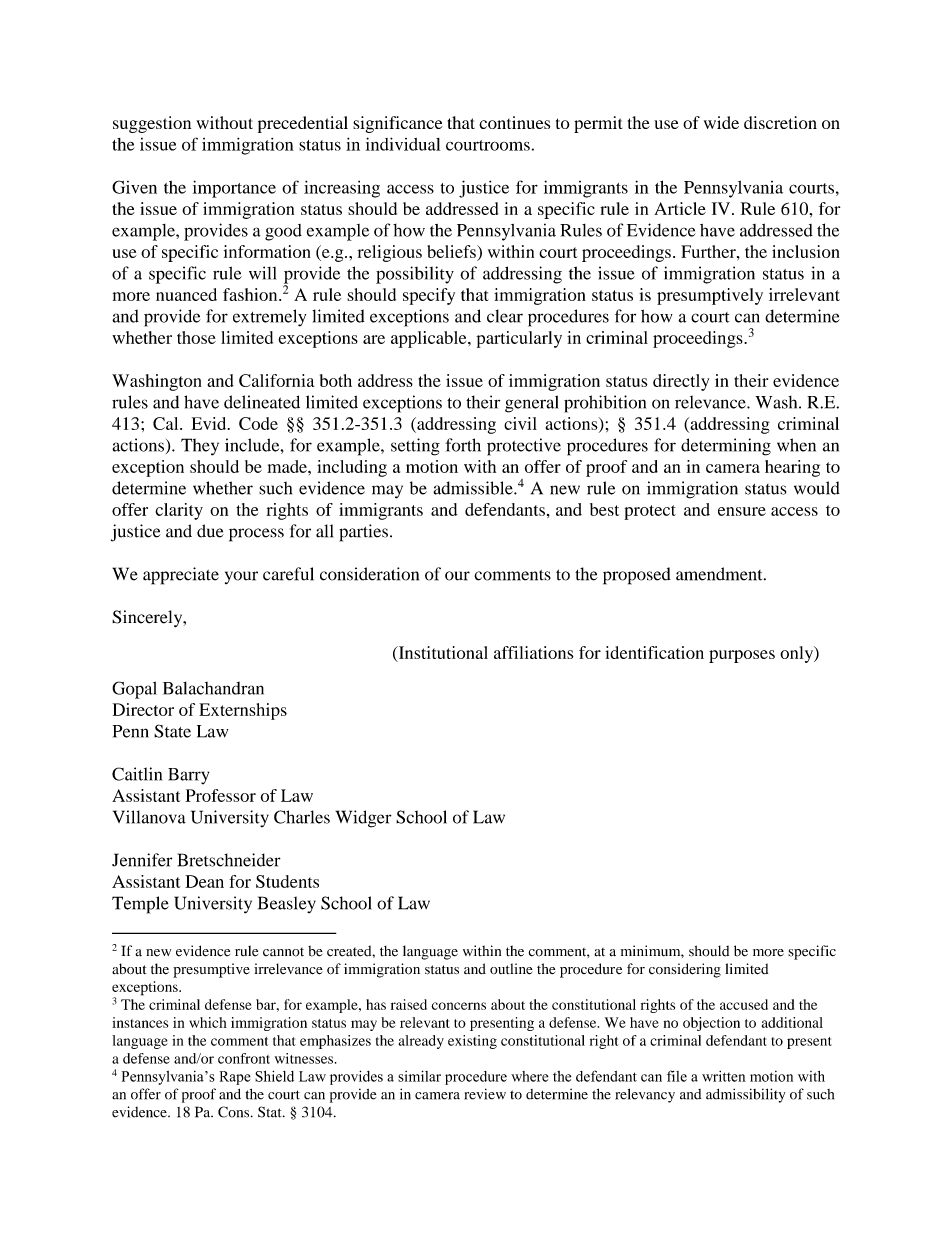  I want to click on importance, so click(234, 189).
